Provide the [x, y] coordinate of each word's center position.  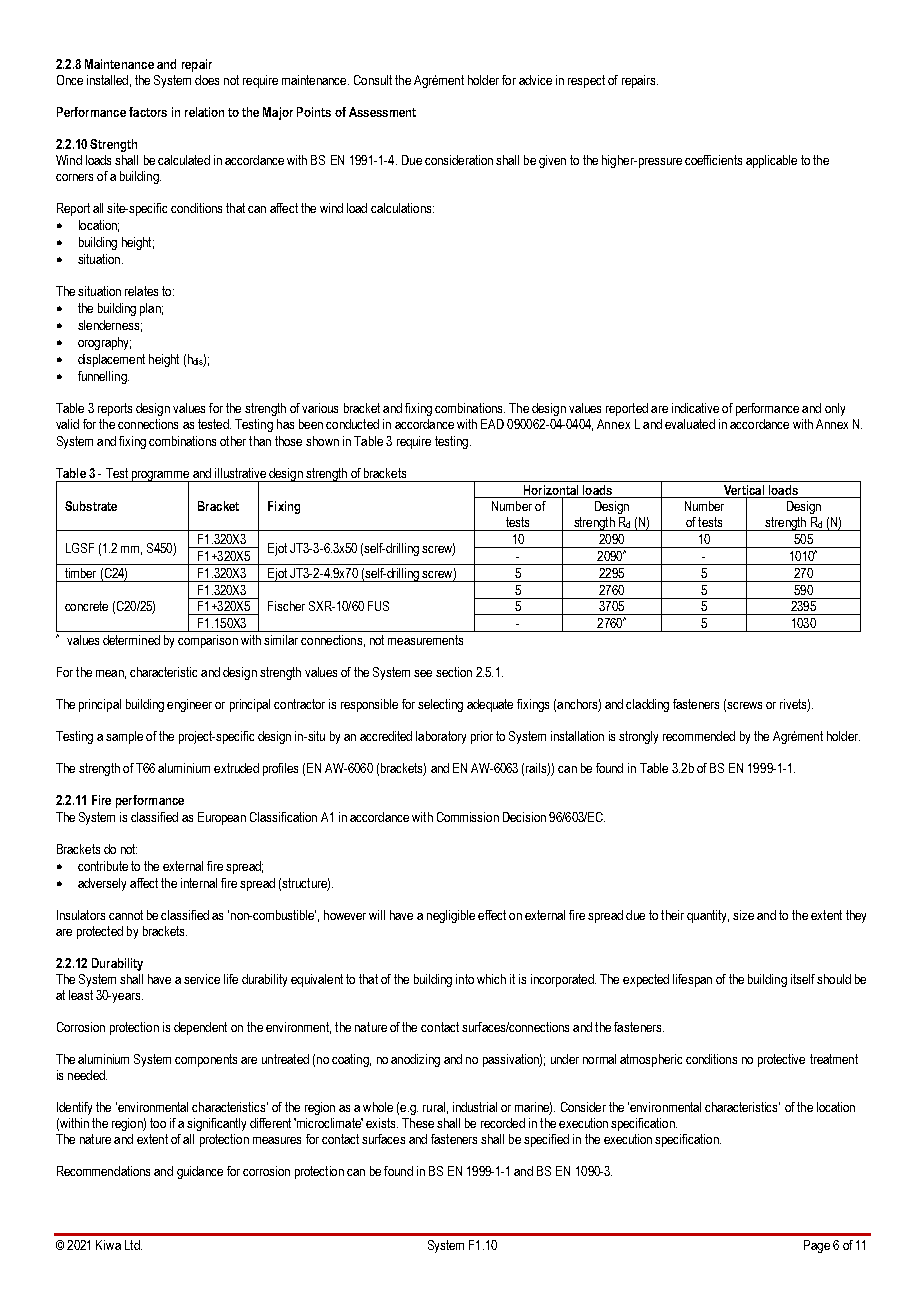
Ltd [133, 1245]
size [743, 915]
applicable [771, 161]
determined [131, 640]
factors [148, 112]
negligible [451, 916]
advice [535, 80]
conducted [352, 424]
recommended [699, 736]
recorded [503, 1123]
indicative [695, 408]
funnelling [103, 377]
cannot [126, 915]
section [454, 672]
